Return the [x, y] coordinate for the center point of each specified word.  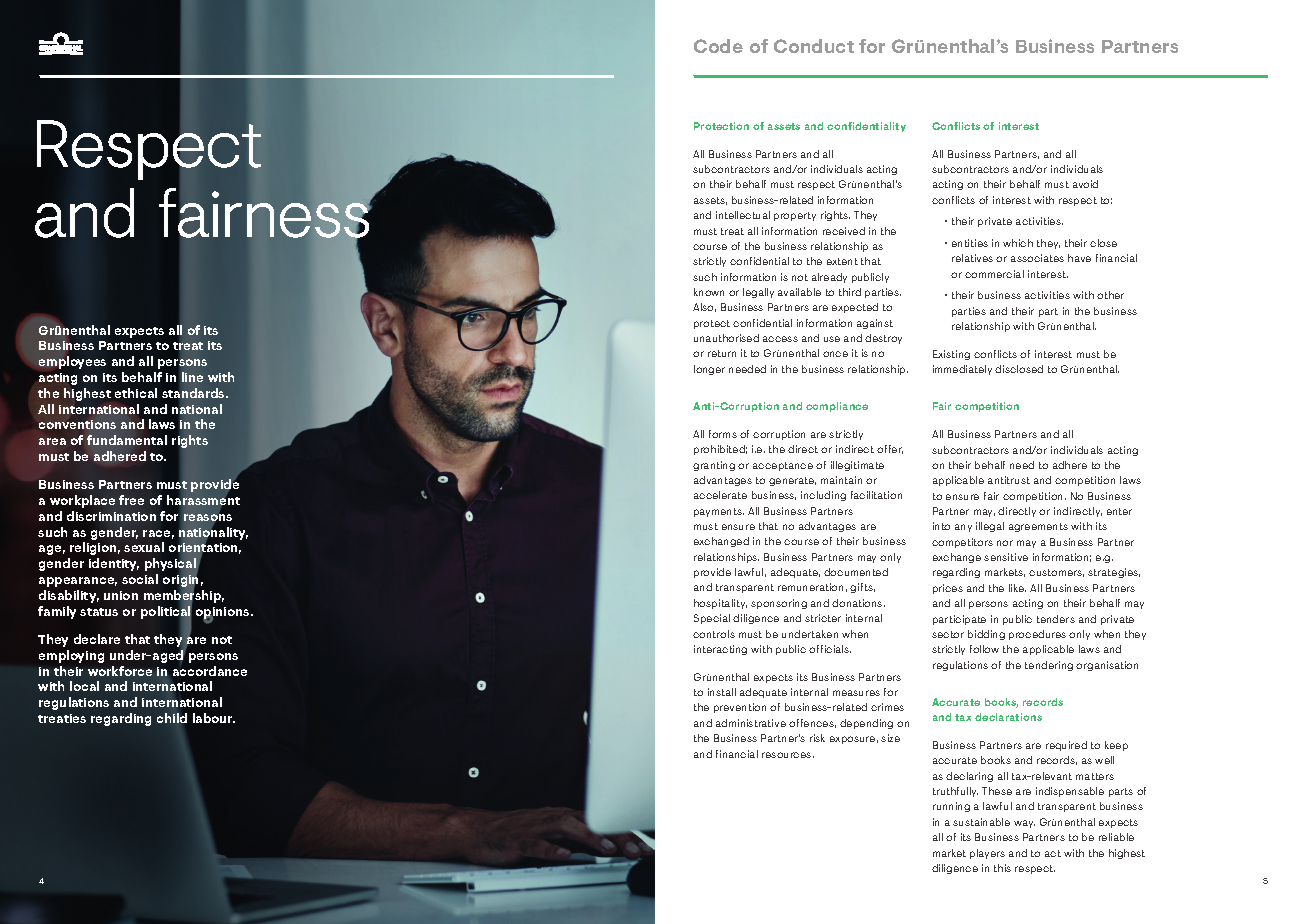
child [172, 718]
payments [719, 512]
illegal [990, 527]
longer [709, 370]
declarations [1008, 717]
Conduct [814, 46]
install [722, 692]
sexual [144, 547]
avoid [1085, 184]
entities [970, 243]
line [192, 377]
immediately [962, 370]
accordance [210, 671]
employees [72, 362]
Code [718, 46]
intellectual [743, 215]
